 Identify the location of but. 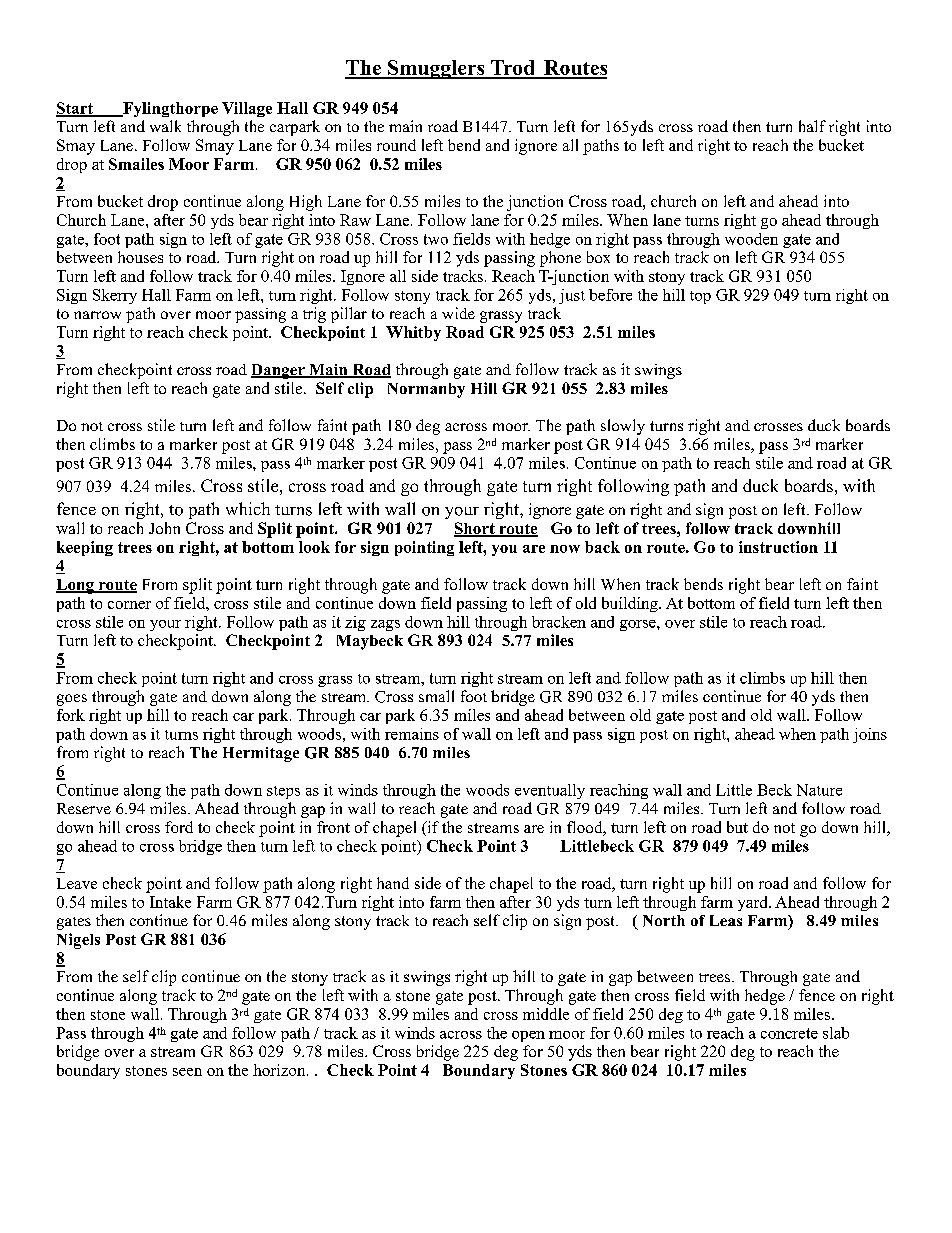
(737, 827).
